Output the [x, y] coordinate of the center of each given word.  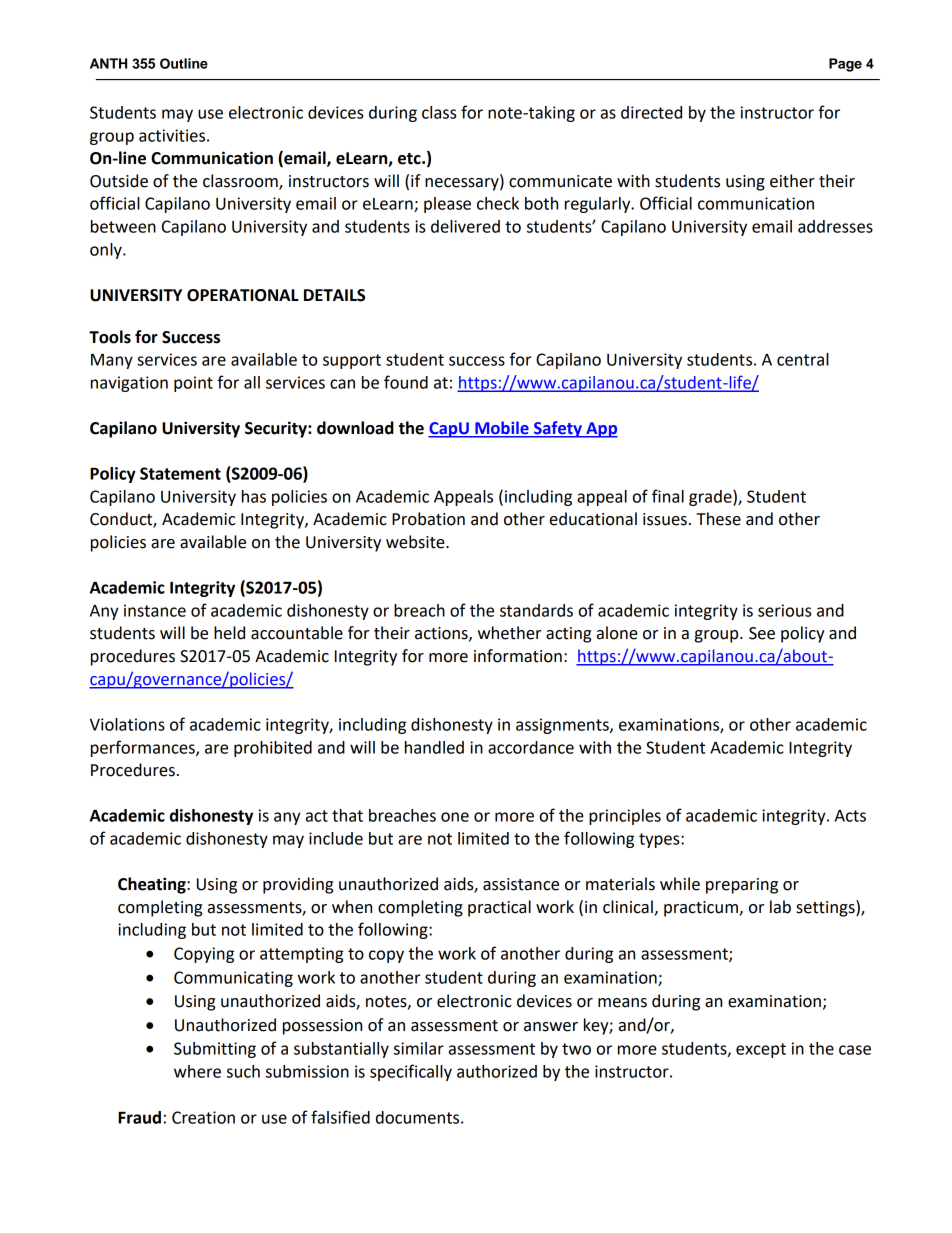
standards [536, 610]
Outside [119, 181]
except [761, 1050]
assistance [521, 884]
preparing [742, 886]
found [406, 382]
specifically [411, 1072]
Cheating [153, 885]
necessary [463, 184]
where [197, 1071]
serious [784, 610]
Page [845, 65]
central [803, 359]
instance [155, 610]
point [193, 384]
